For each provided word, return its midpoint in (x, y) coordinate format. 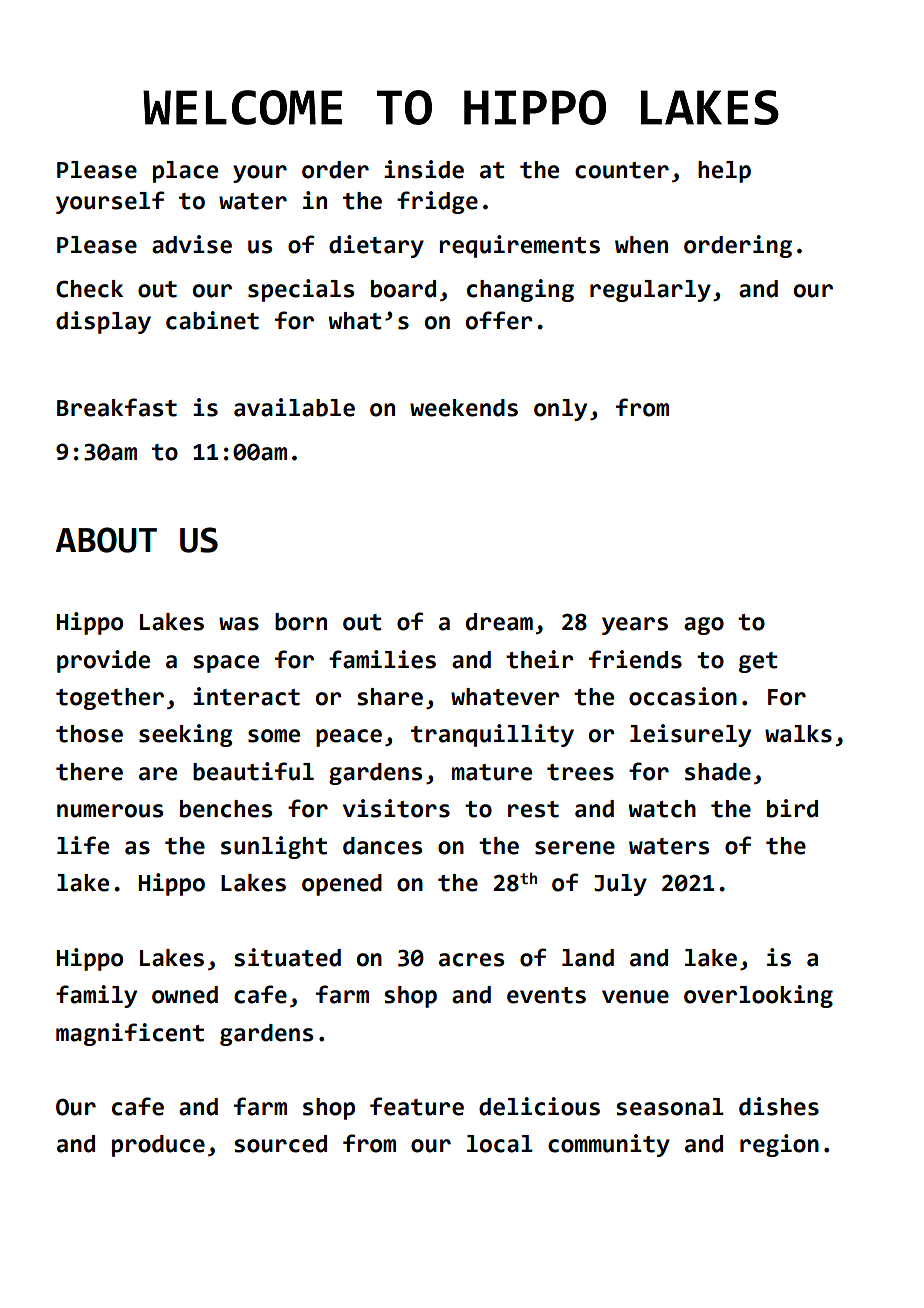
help (724, 172)
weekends (464, 408)
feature (417, 1106)
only (560, 410)
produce (158, 1146)
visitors (396, 808)
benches (226, 809)
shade (718, 772)
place (185, 172)
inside (424, 169)
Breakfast (117, 407)
